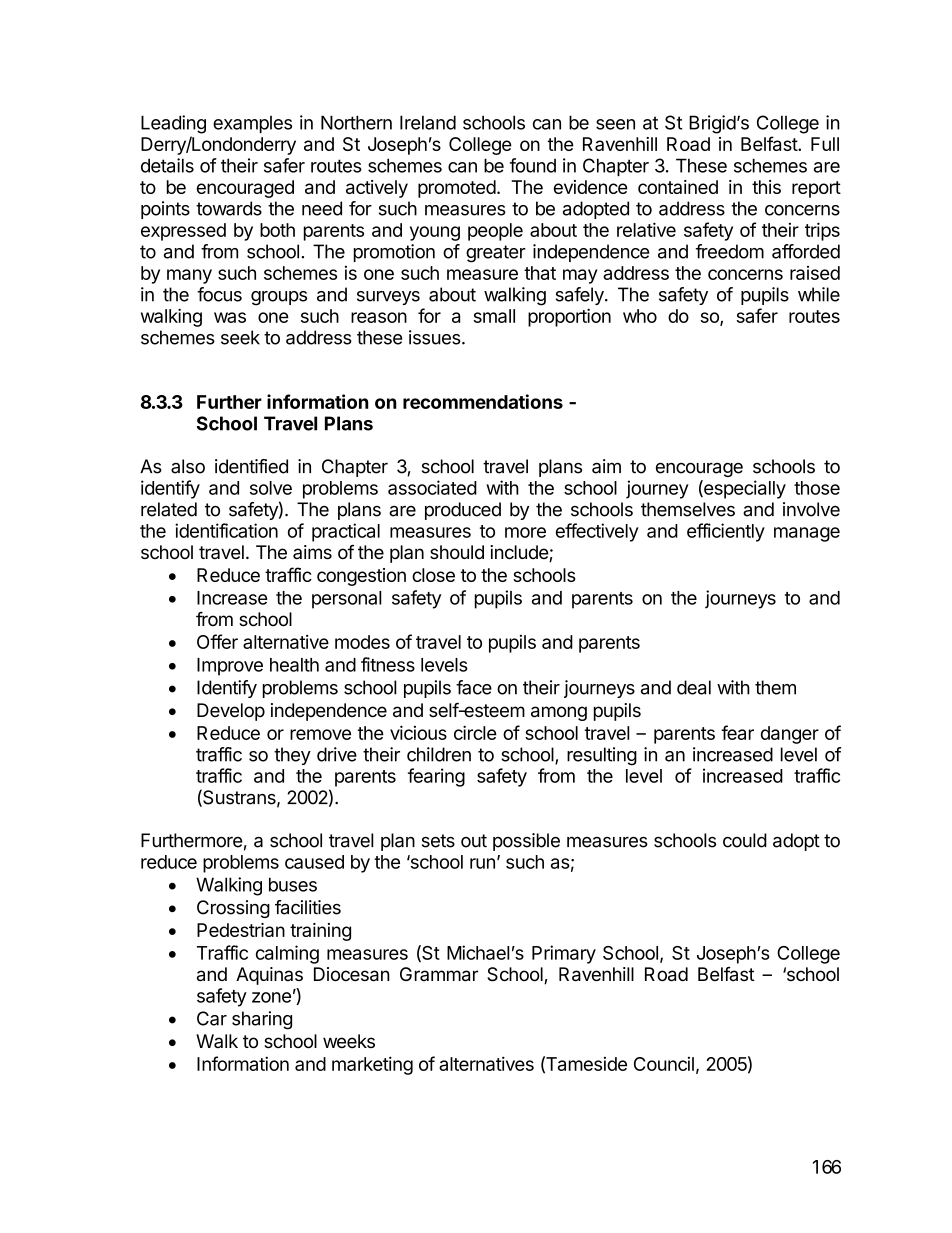  What do you see at coordinates (231, 712) in the document?
I see `Develop` at bounding box center [231, 712].
